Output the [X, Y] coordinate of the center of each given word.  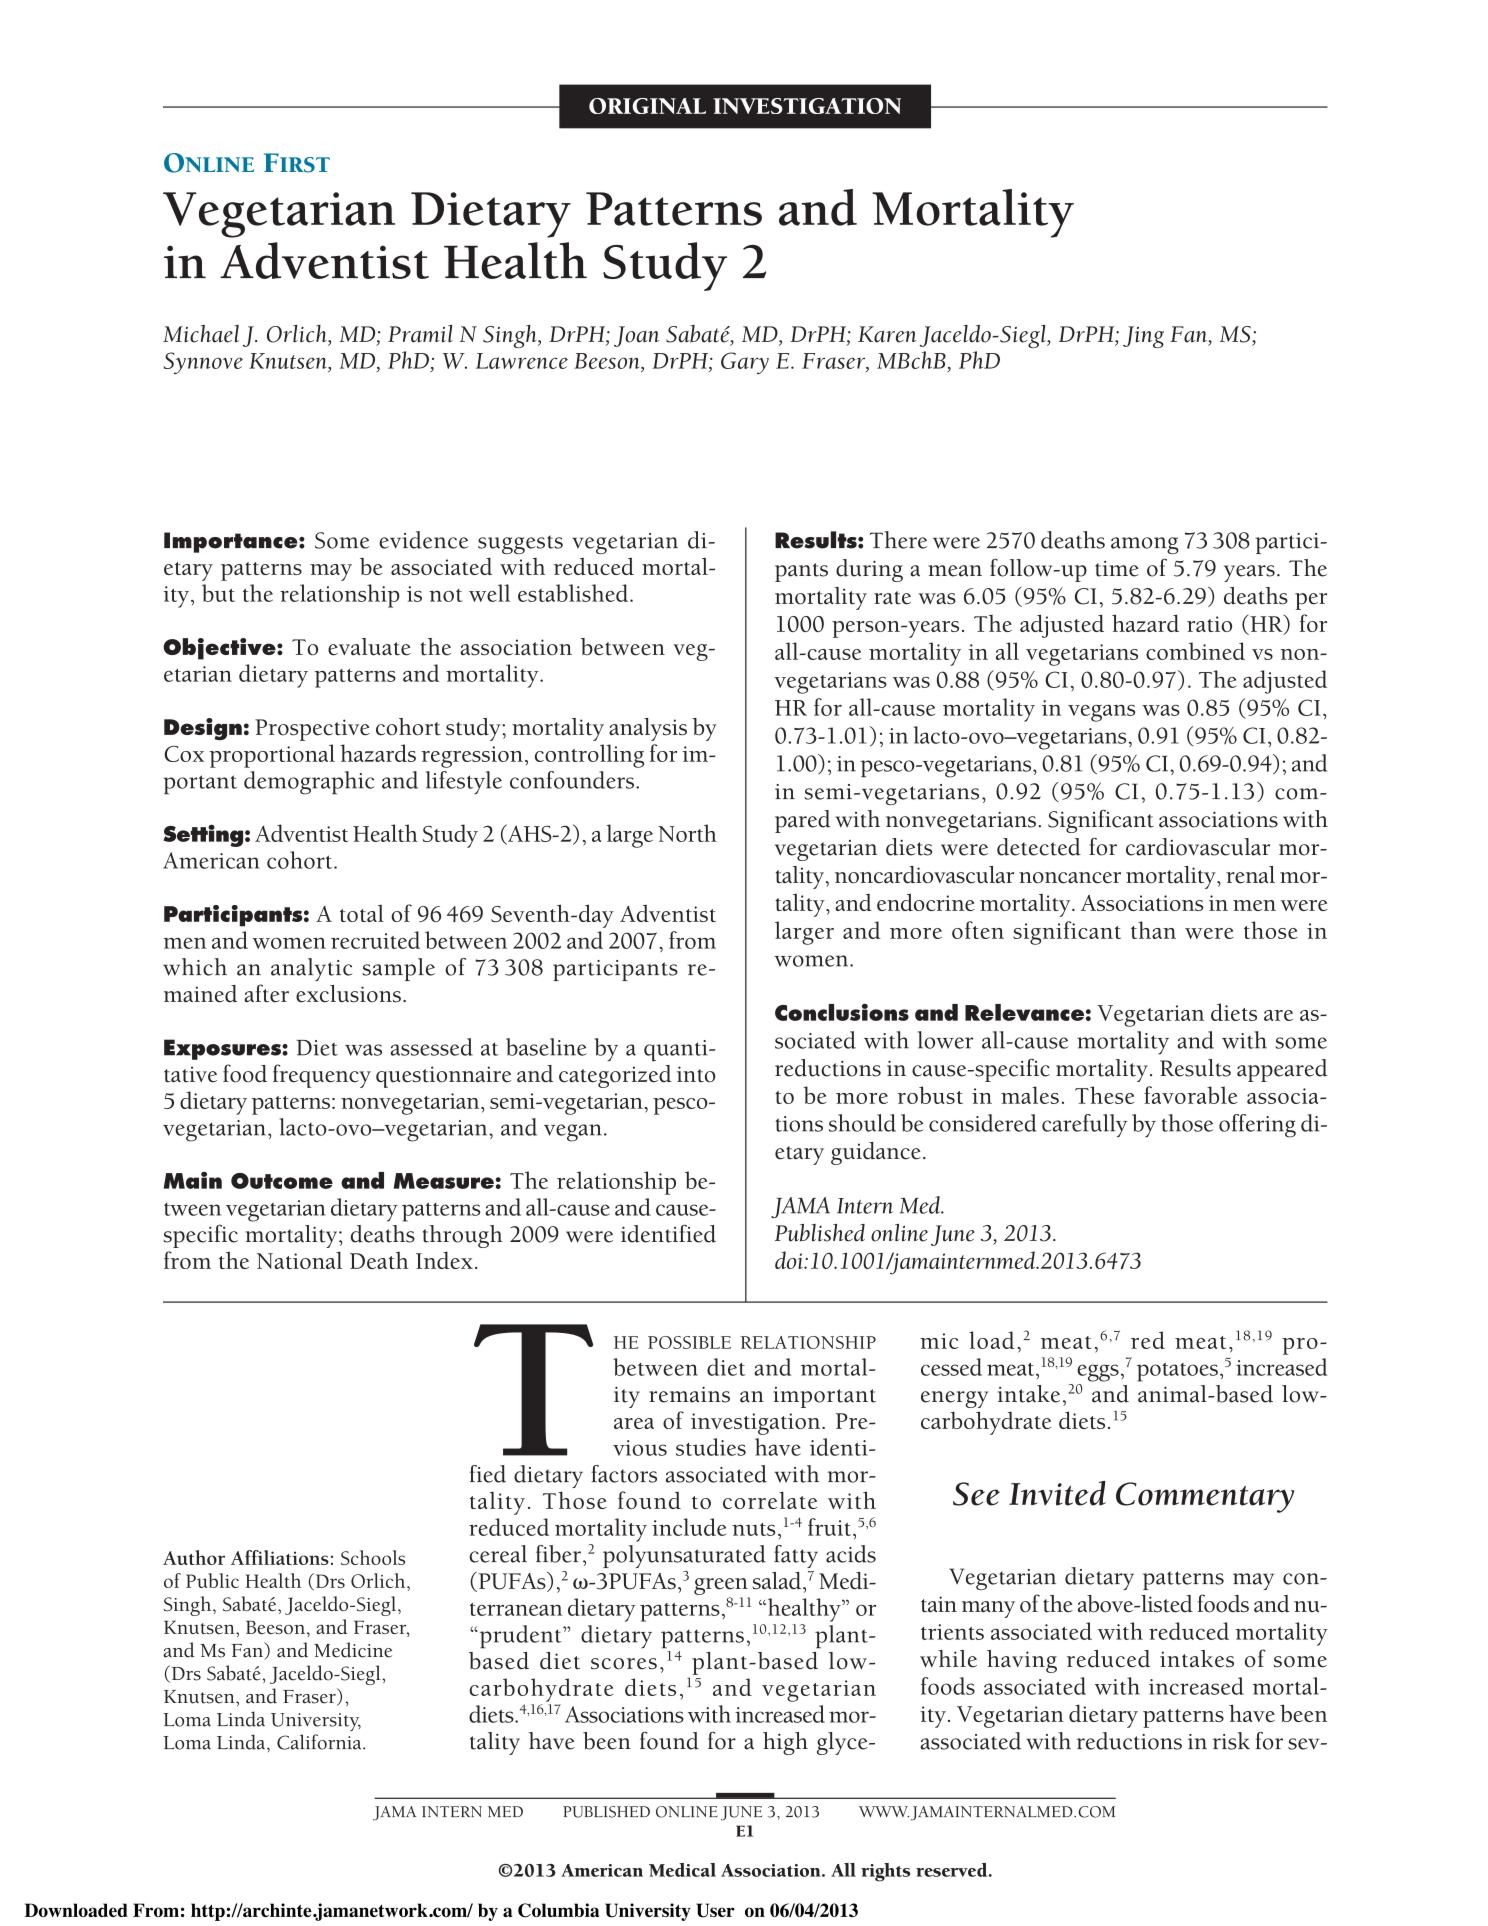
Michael [201, 334]
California [320, 1742]
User [715, 1910]
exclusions [348, 994]
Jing [1143, 337]
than [1153, 930]
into [696, 1074]
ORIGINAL [647, 106]
